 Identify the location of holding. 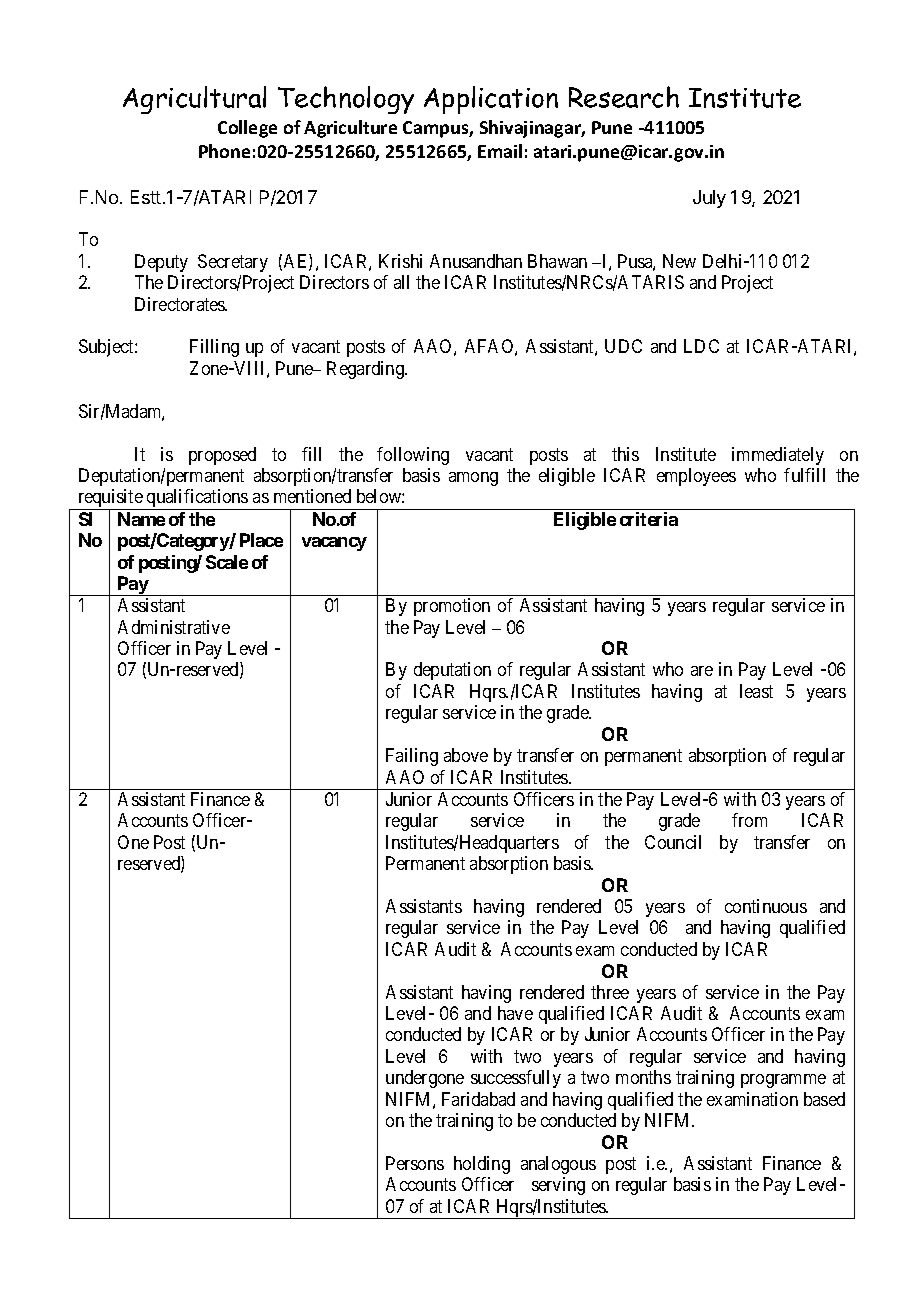
(482, 1165).
